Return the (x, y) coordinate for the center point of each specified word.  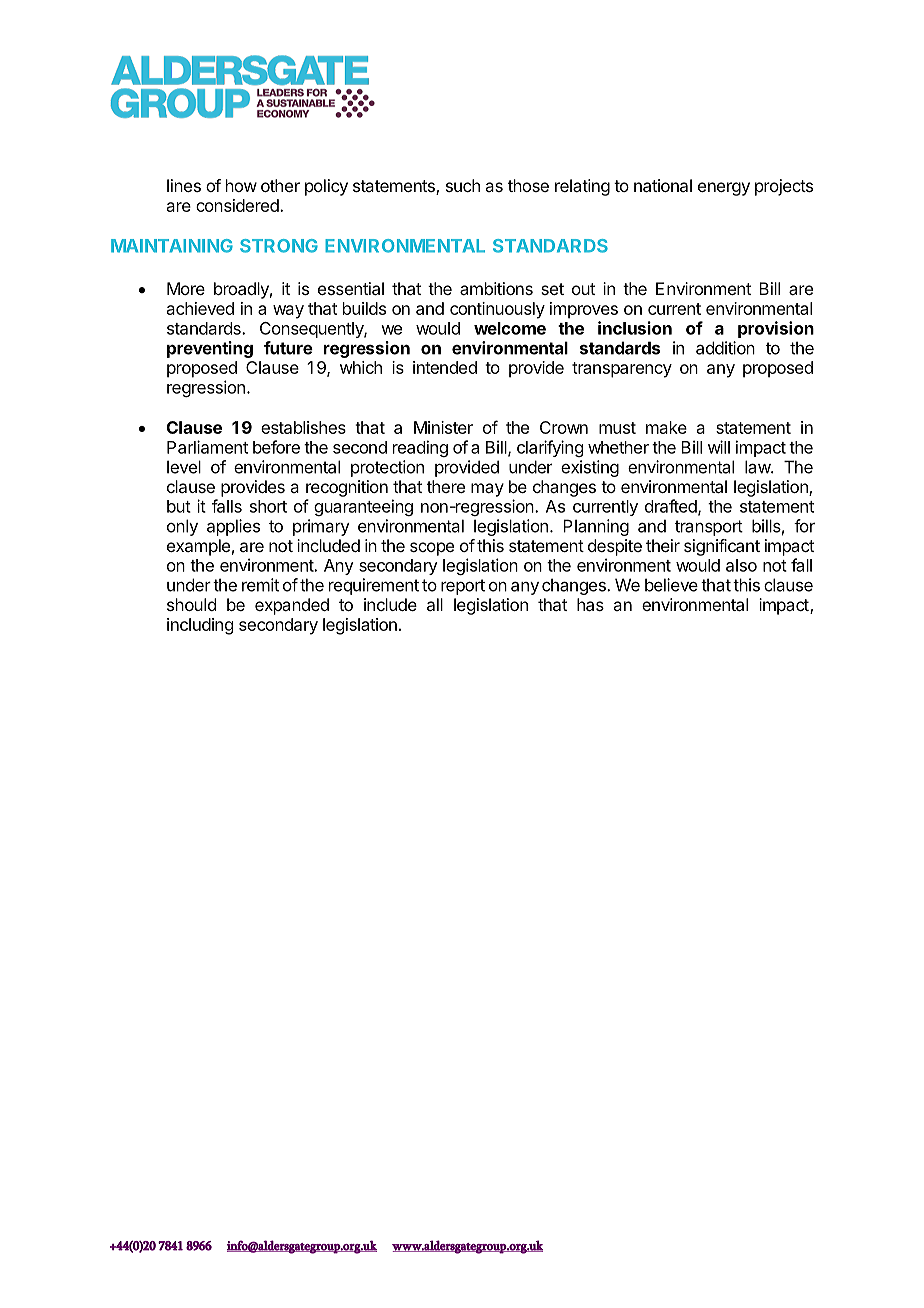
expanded (292, 606)
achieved (200, 308)
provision (776, 329)
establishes (303, 427)
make (666, 427)
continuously (497, 310)
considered (237, 205)
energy (724, 189)
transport (709, 528)
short (268, 506)
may (487, 490)
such (463, 185)
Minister (443, 427)
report (463, 587)
